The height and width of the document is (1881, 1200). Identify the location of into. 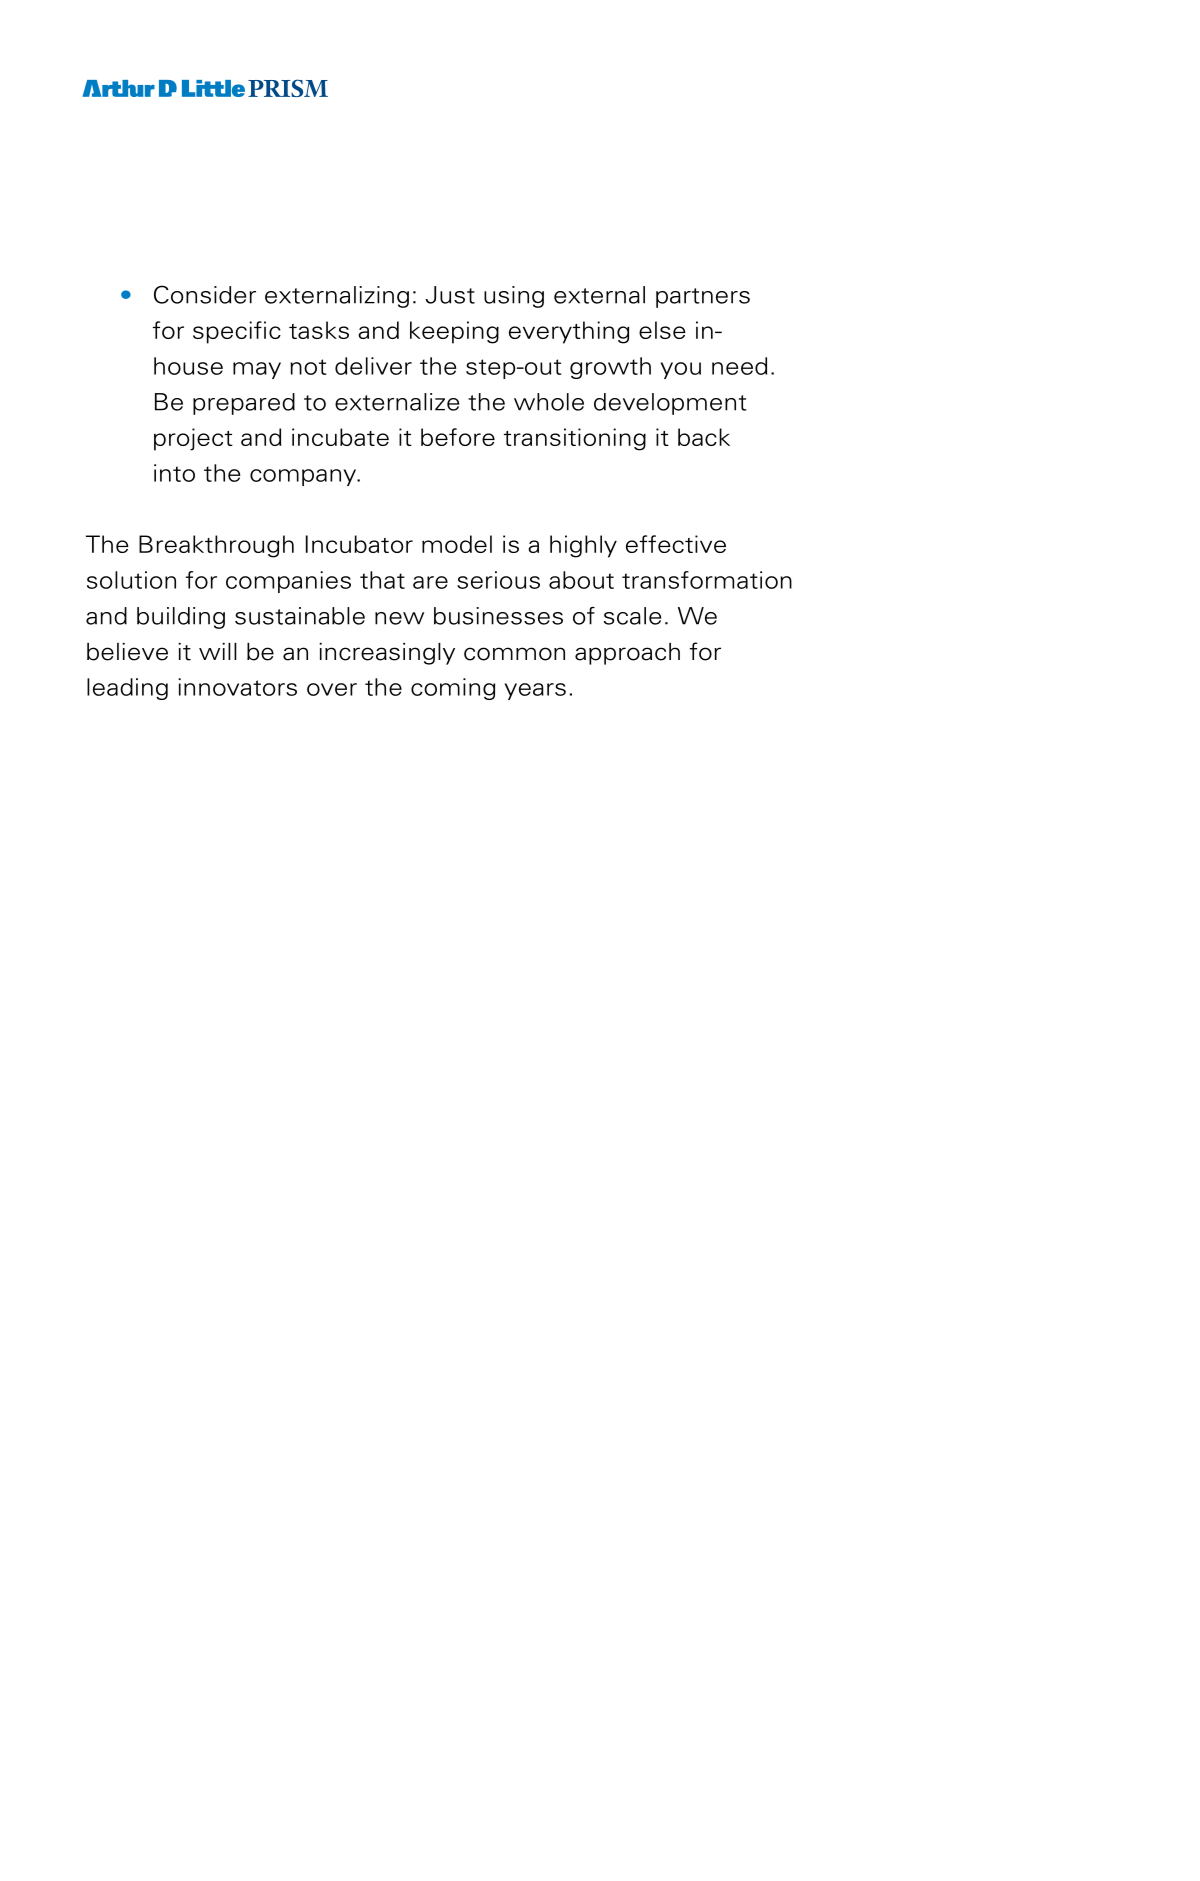
(174, 473).
